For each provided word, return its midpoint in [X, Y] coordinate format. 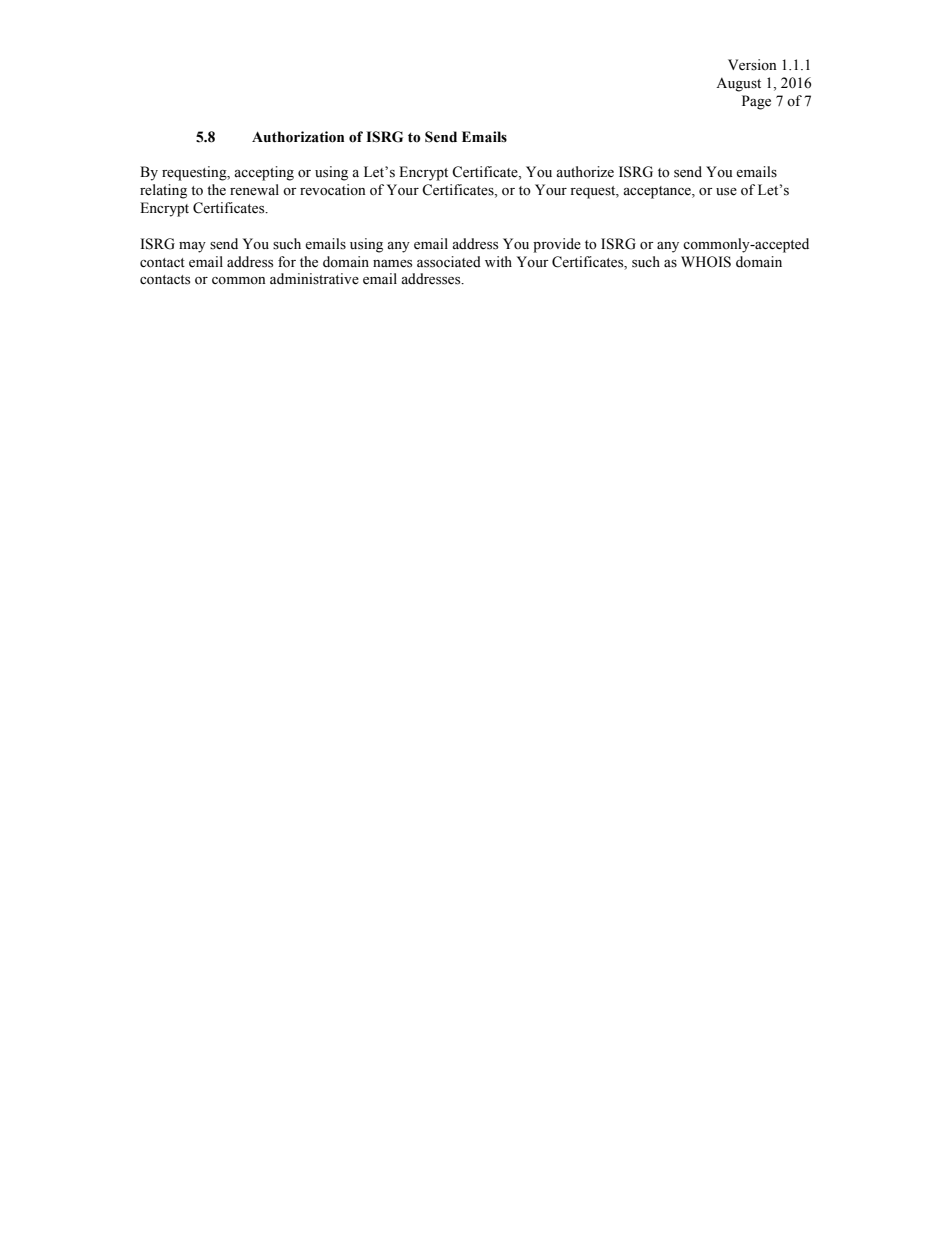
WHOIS [706, 262]
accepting [264, 173]
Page [756, 102]
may [192, 247]
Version [752, 65]
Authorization [298, 137]
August [738, 84]
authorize [585, 172]
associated [449, 262]
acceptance [658, 192]
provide [557, 245]
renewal [254, 190]
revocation [333, 190]
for [287, 262]
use [726, 192]
